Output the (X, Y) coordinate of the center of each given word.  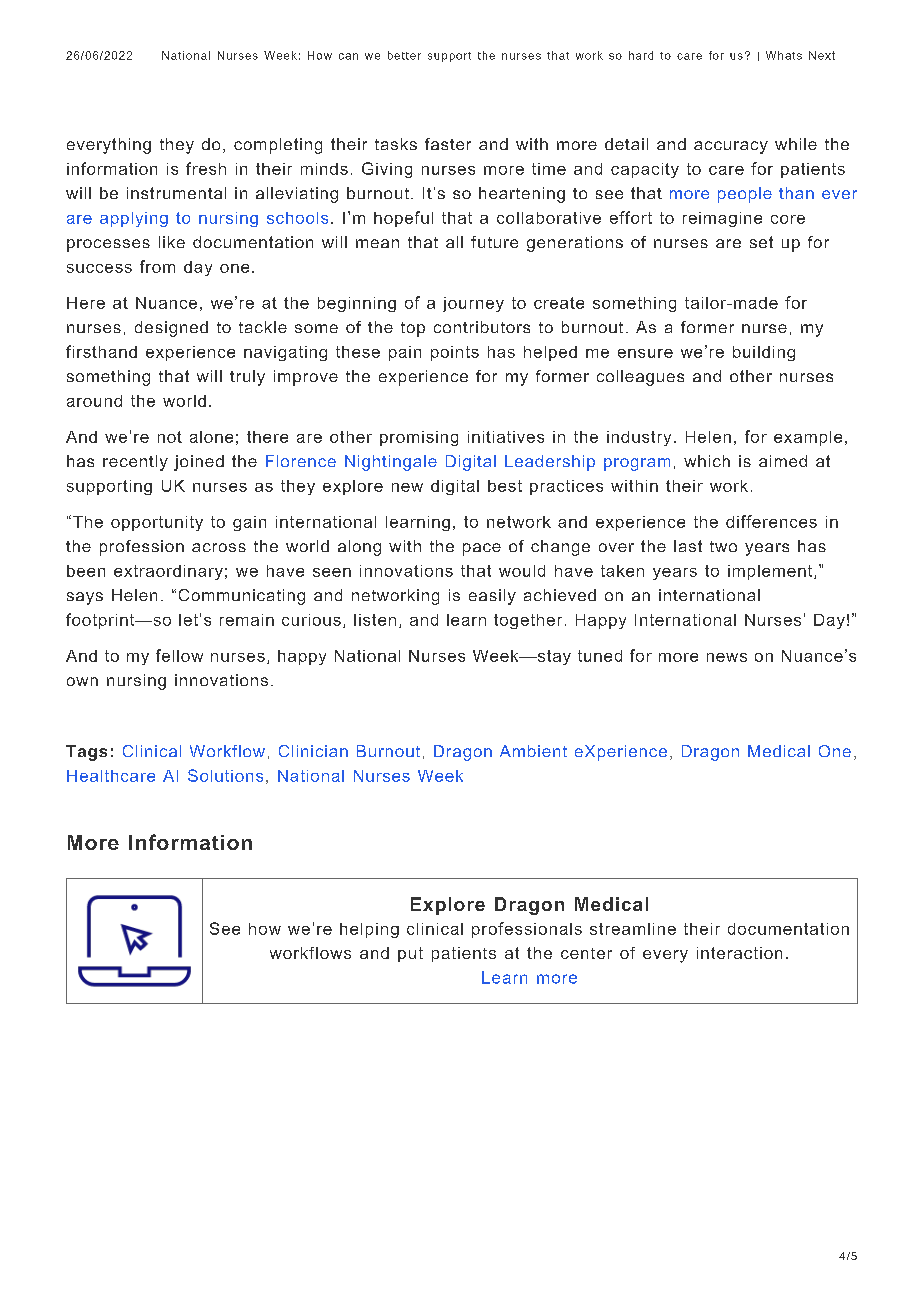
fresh (206, 168)
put (410, 954)
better (404, 55)
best (505, 486)
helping (369, 930)
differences (771, 521)
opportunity (157, 523)
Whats (784, 55)
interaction (739, 953)
